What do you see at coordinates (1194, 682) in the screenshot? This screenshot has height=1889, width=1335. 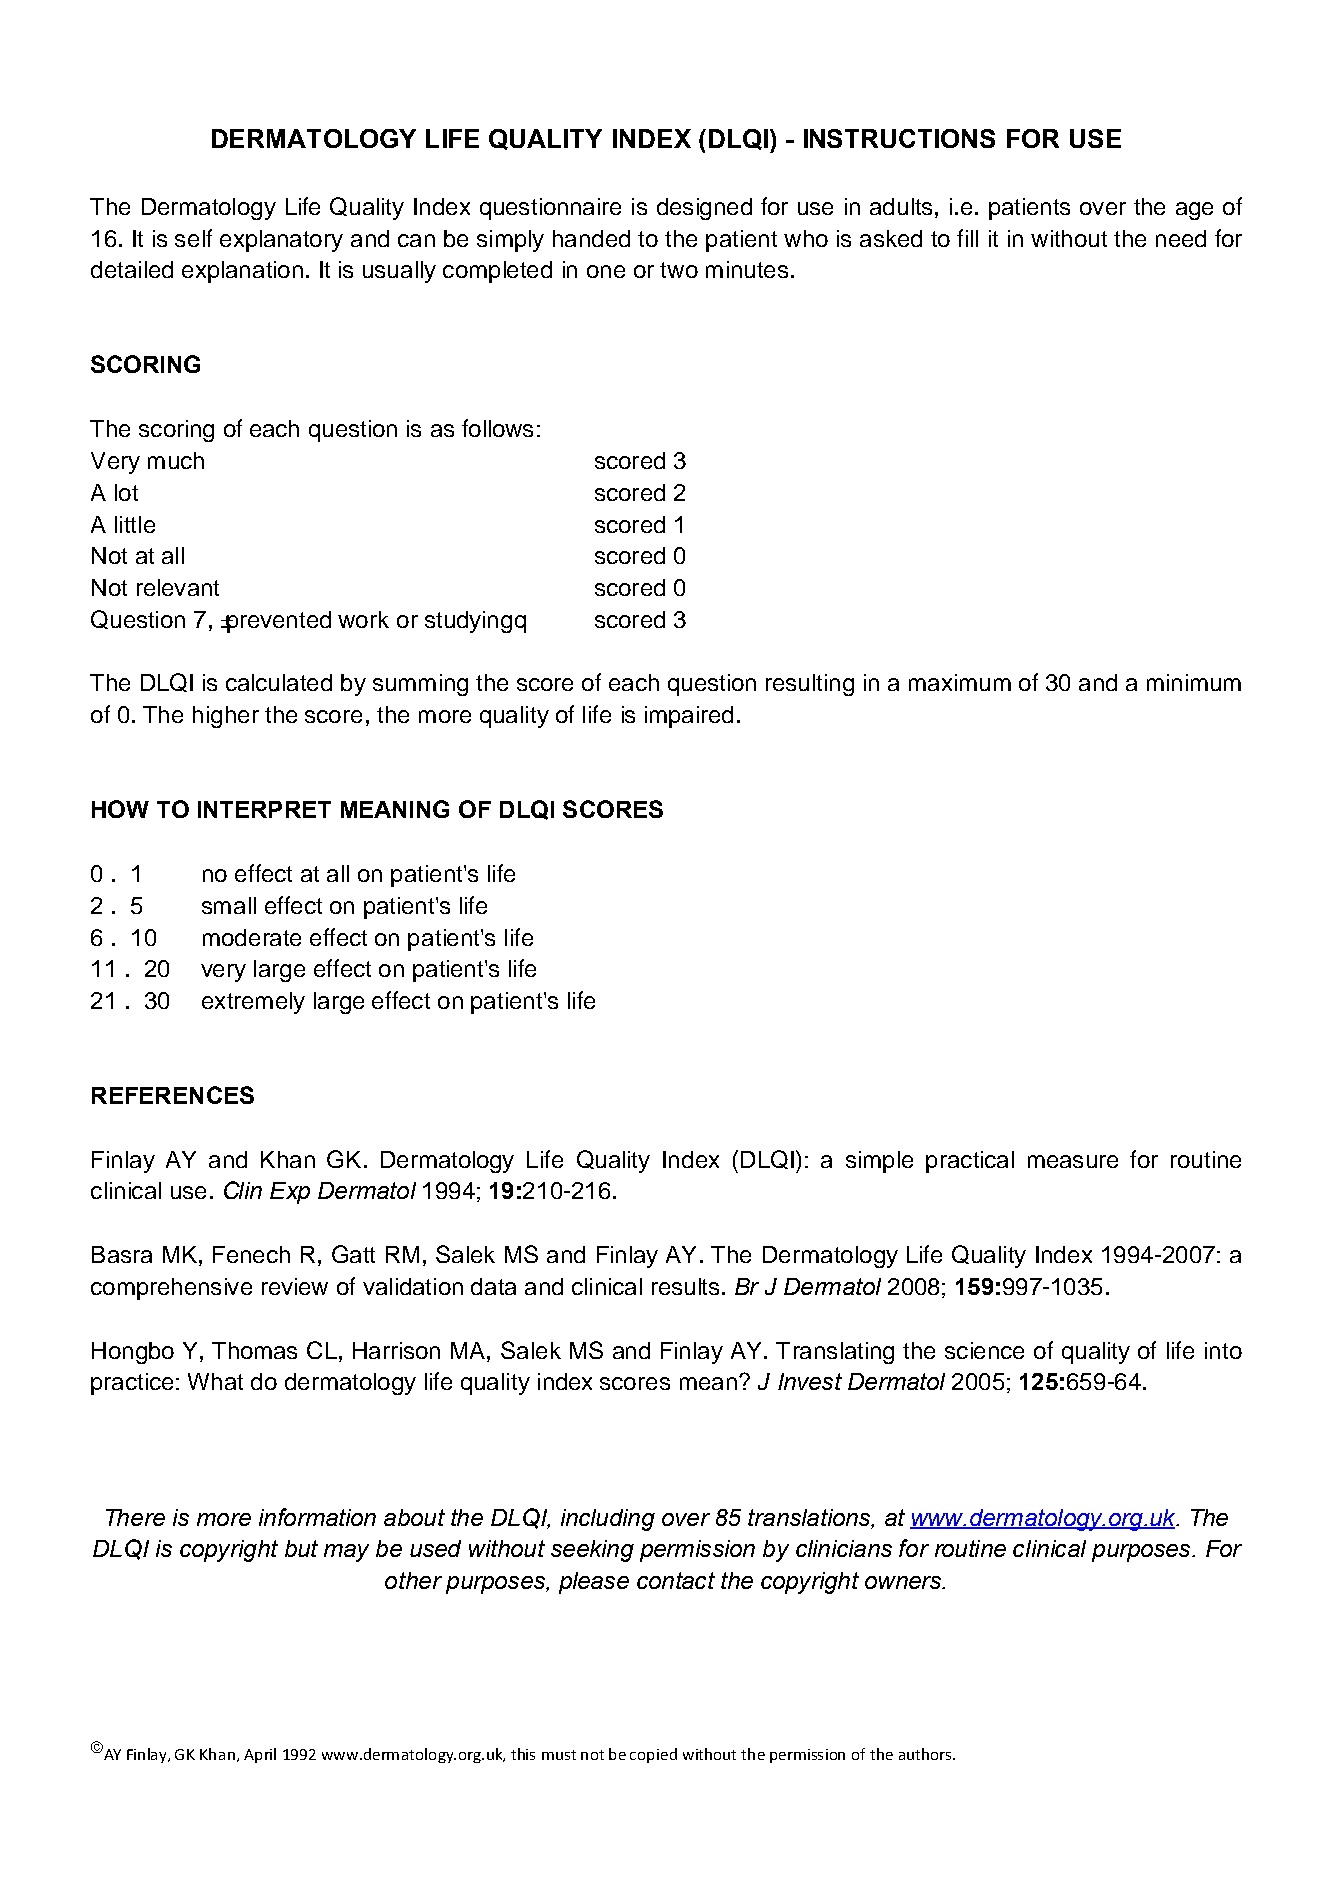 I see `minimum` at bounding box center [1194, 682].
